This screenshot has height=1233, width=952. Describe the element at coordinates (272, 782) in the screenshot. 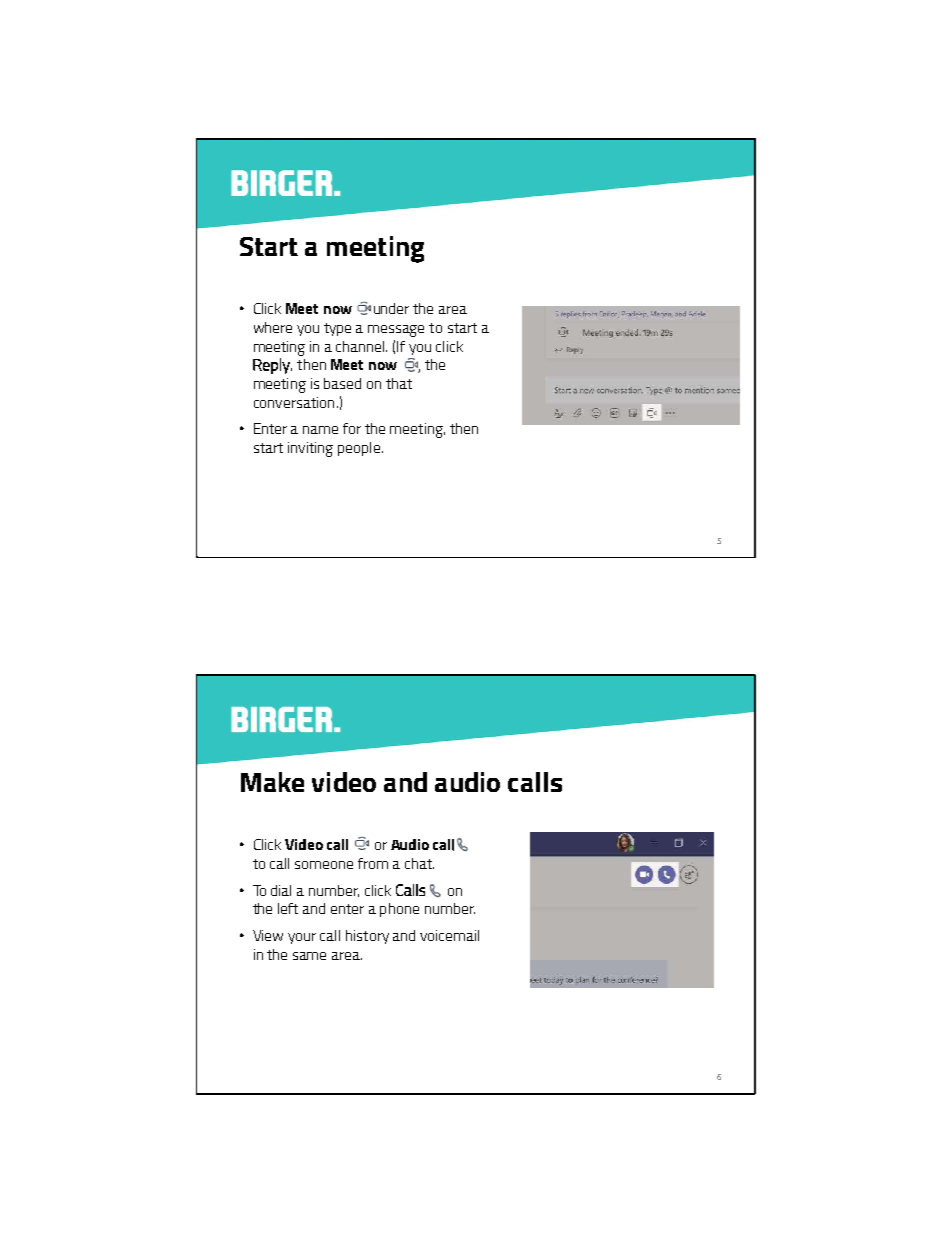

I see `Make` at that location.
